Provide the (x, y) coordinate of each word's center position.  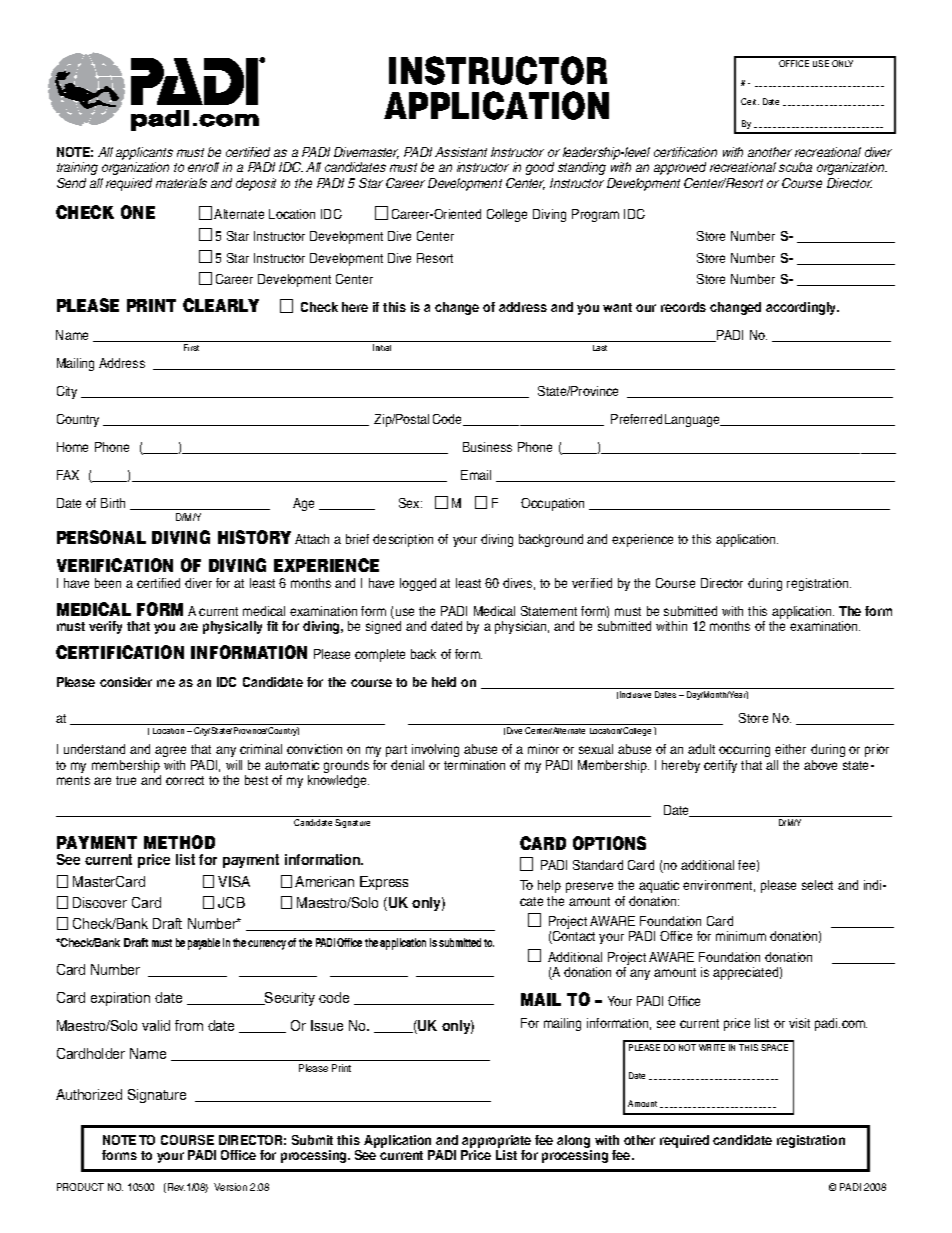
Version (230, 1187)
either (790, 749)
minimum (741, 936)
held (444, 682)
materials (181, 183)
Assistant (461, 152)
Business (487, 447)
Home (72, 447)
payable (204, 944)
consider (126, 682)
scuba (795, 167)
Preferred (636, 419)
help (549, 886)
